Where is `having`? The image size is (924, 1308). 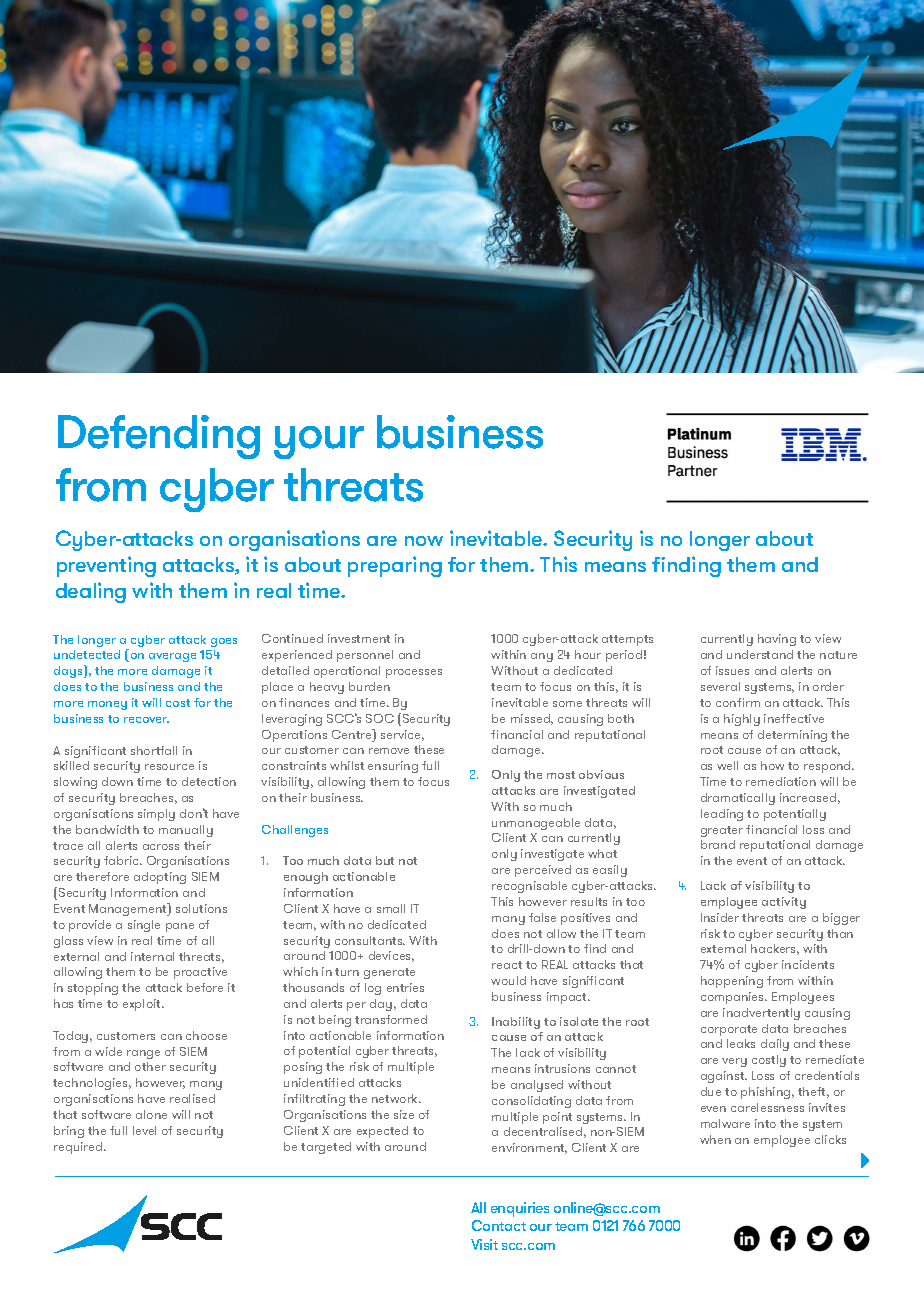
having is located at coordinates (777, 640).
